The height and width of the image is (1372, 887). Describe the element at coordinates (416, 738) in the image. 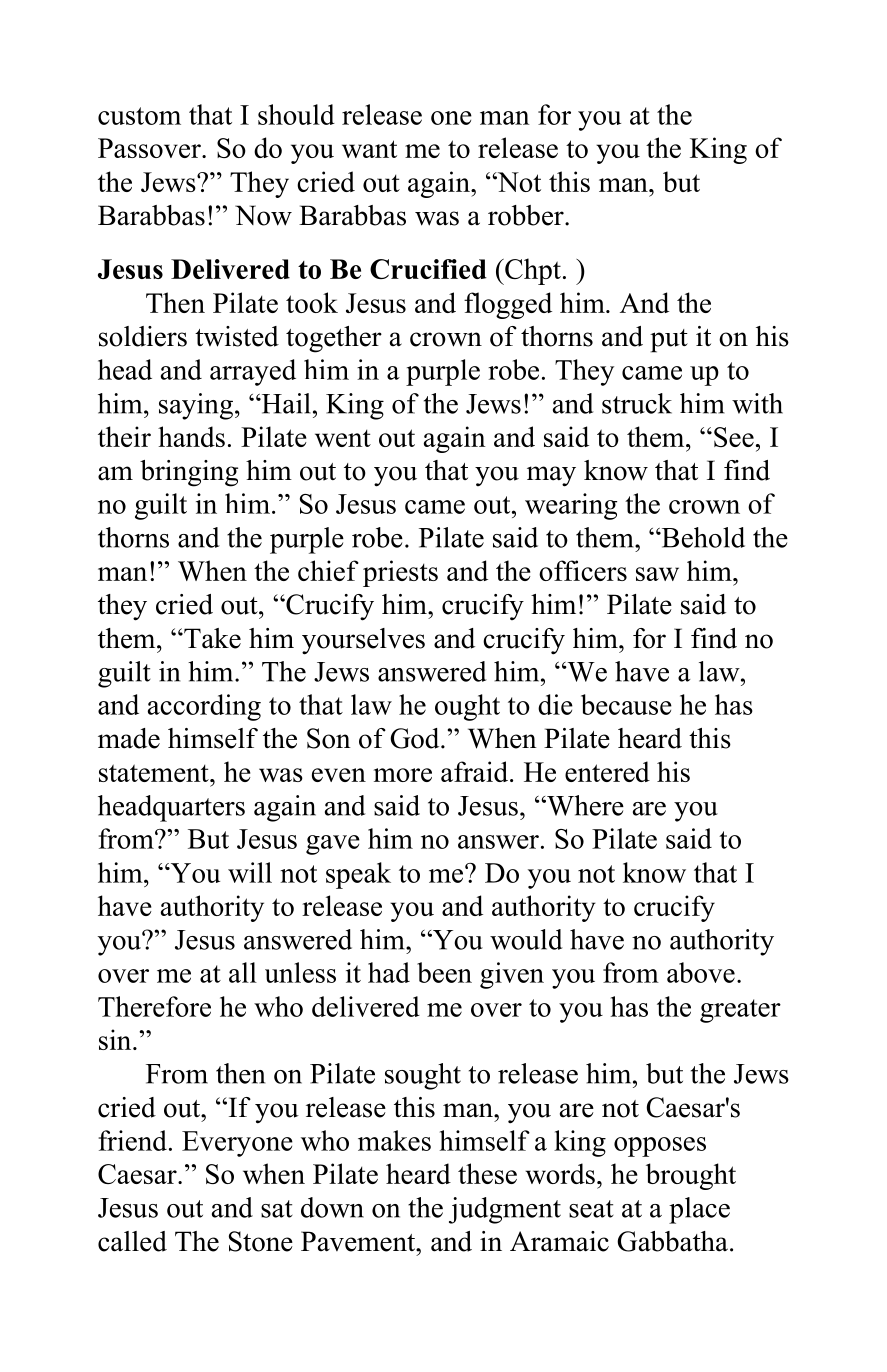

I see `God` at that location.
